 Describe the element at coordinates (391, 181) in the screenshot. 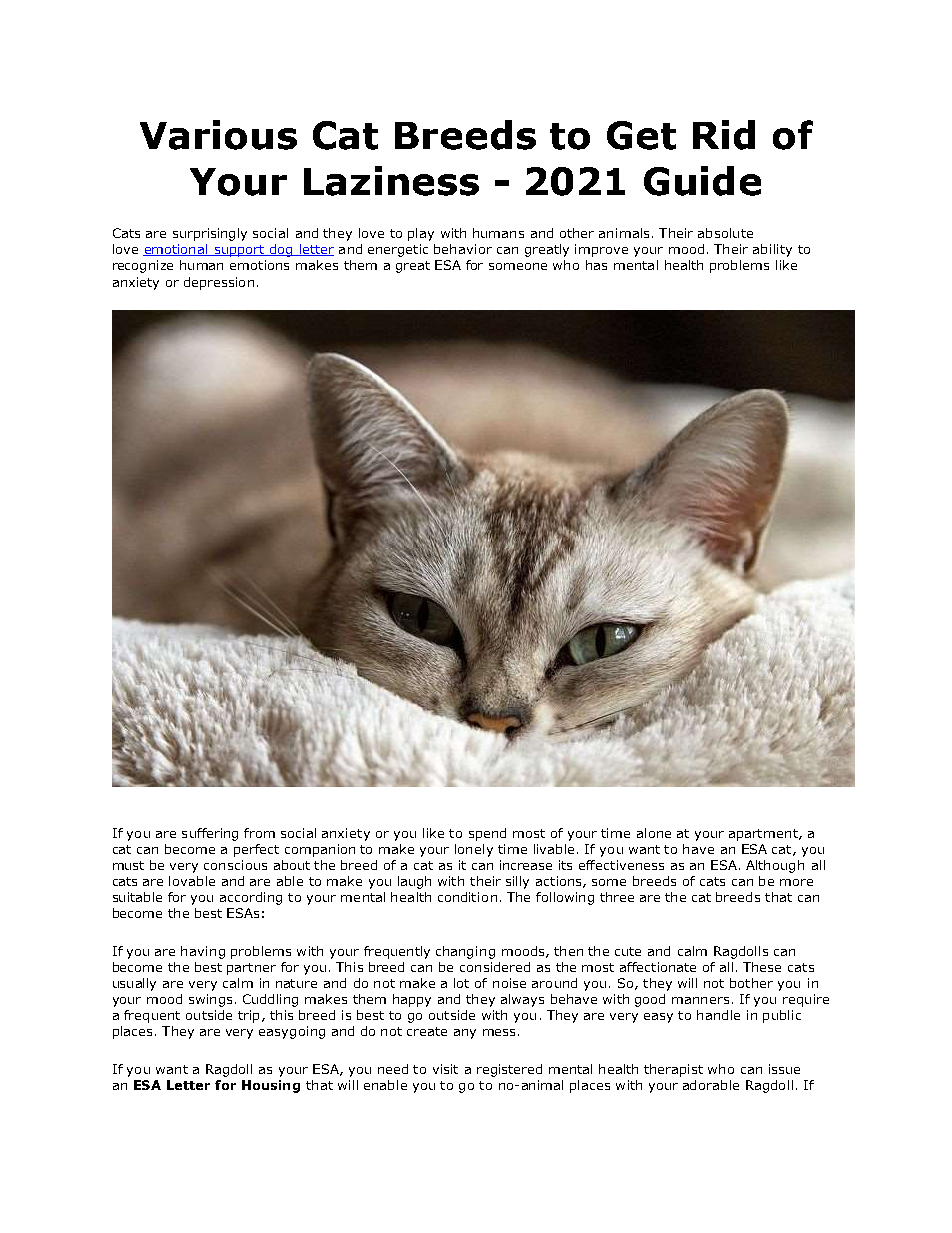

I see `Laziness` at that location.
